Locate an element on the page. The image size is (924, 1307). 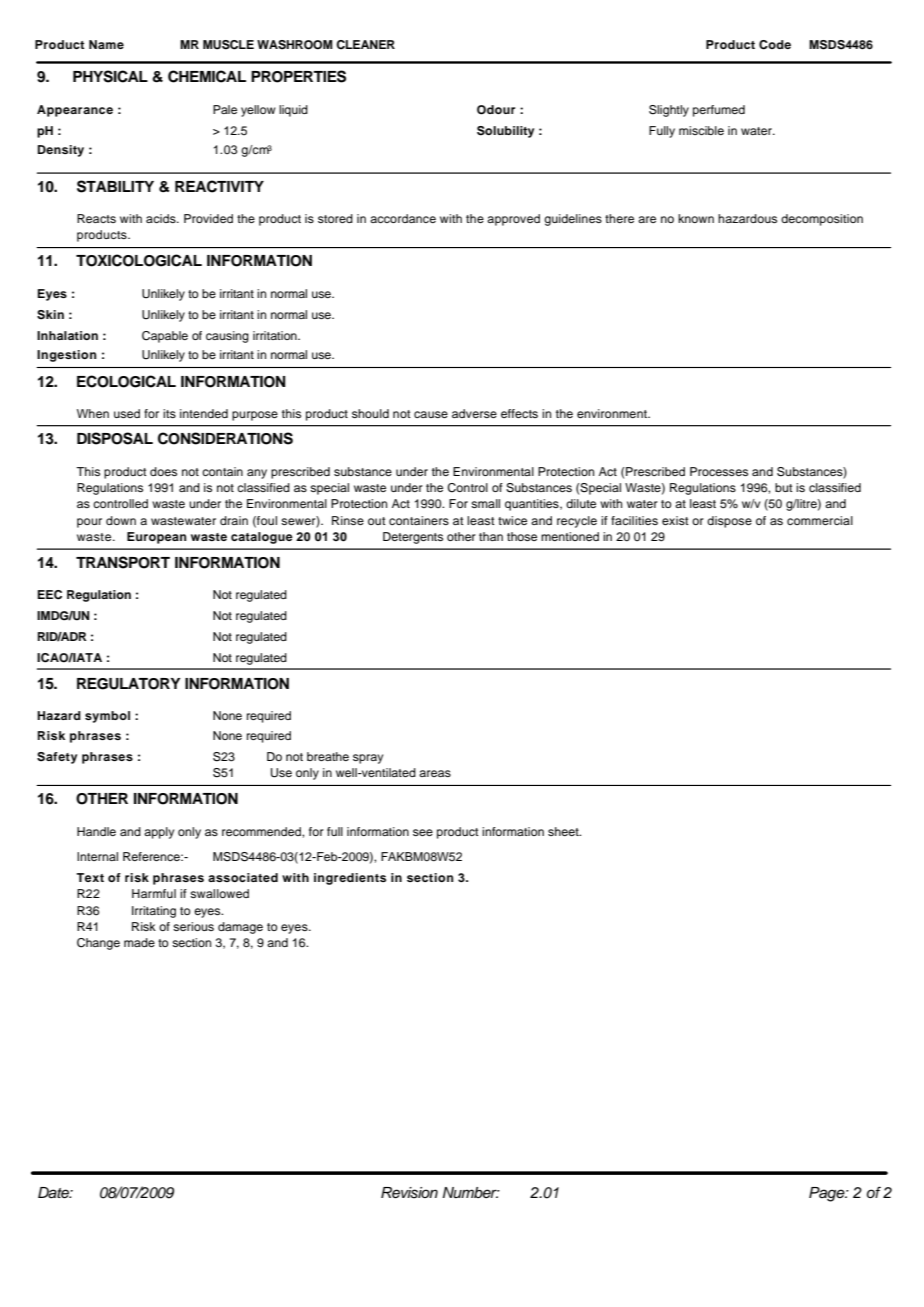
perfumed is located at coordinates (719, 111).
